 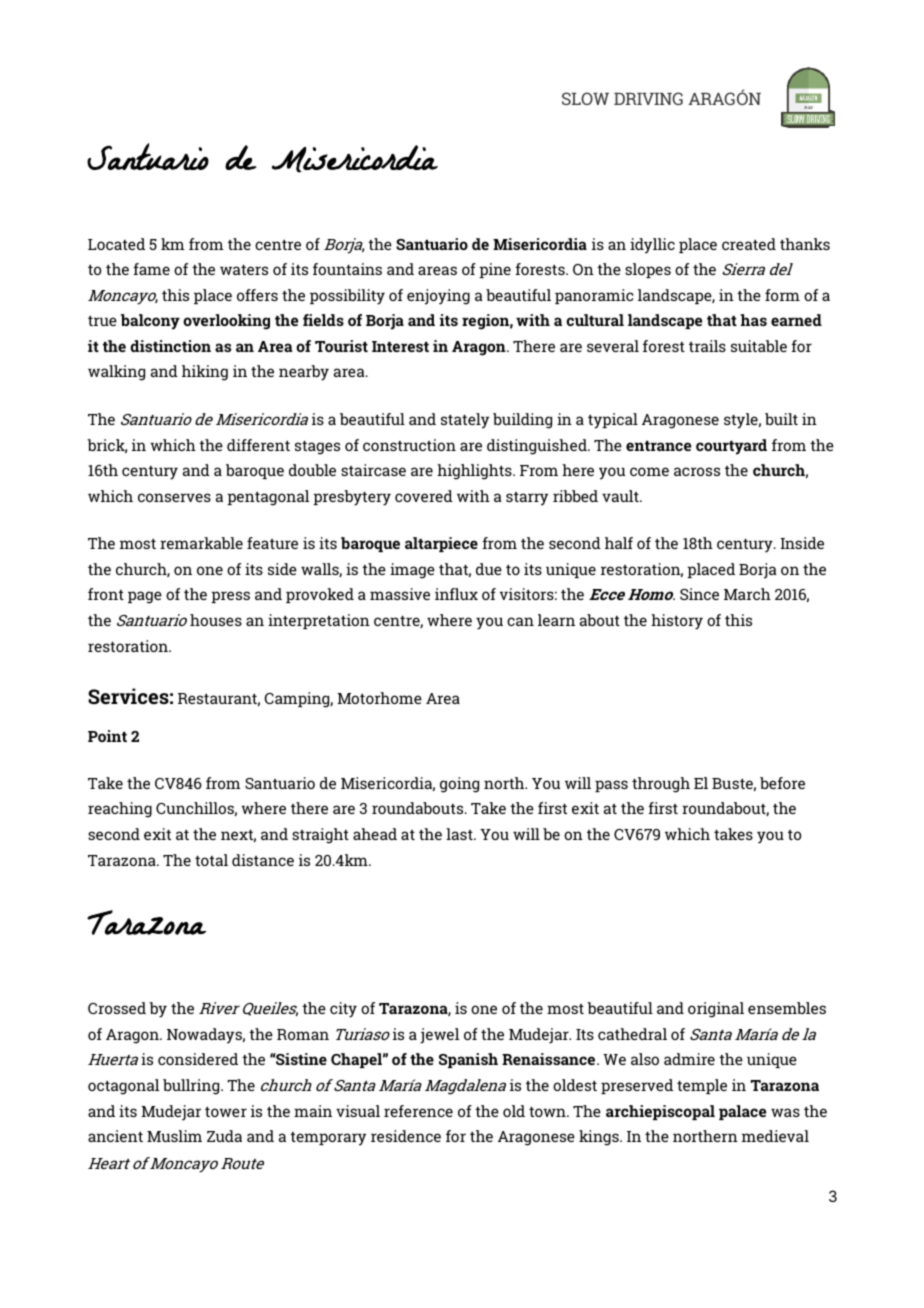 What do you see at coordinates (661, 785) in the screenshot?
I see `through` at bounding box center [661, 785].
